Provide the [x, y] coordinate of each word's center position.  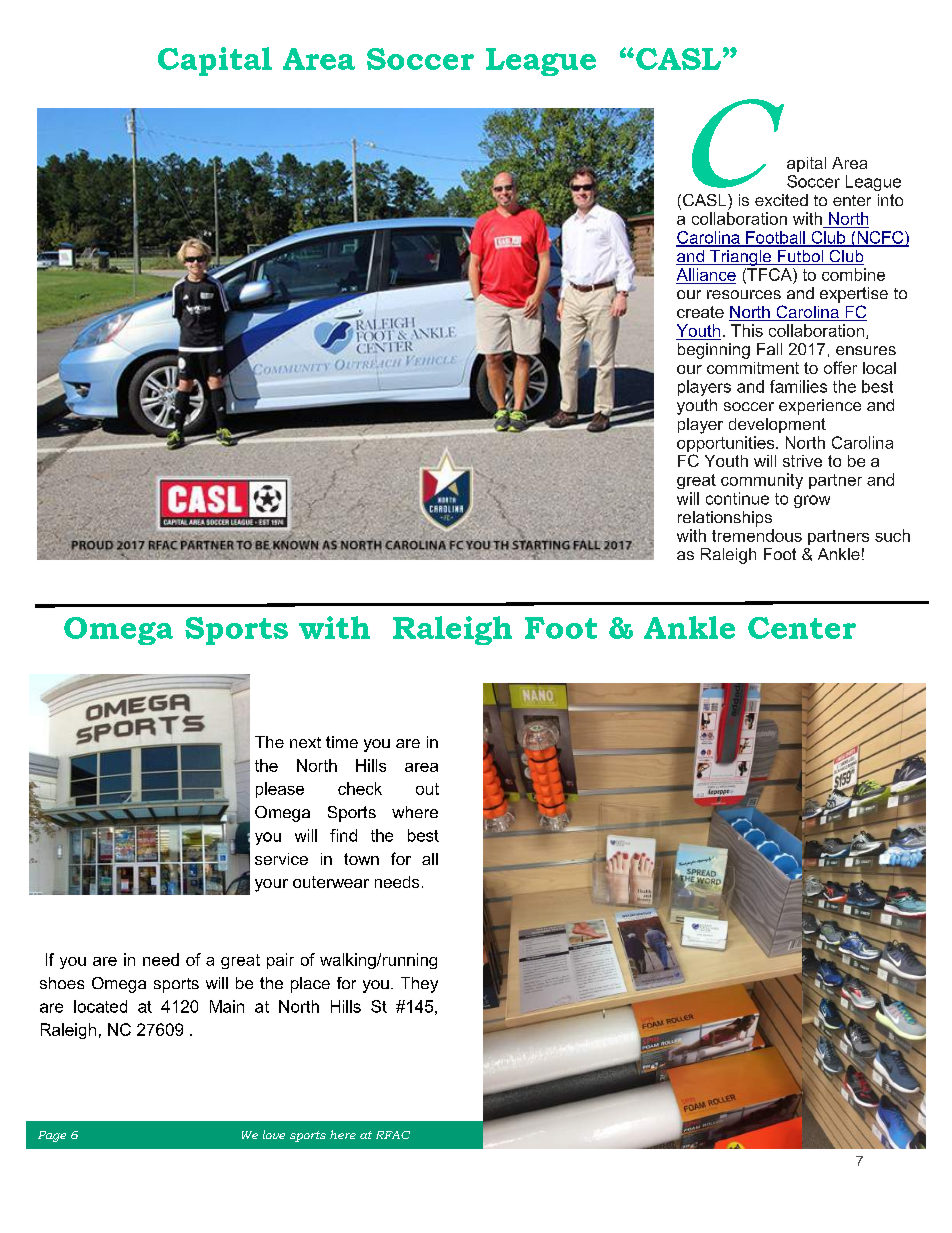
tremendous [757, 535]
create [700, 312]
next [305, 742]
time [342, 742]
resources [744, 294]
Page [52, 1136]
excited [781, 200]
